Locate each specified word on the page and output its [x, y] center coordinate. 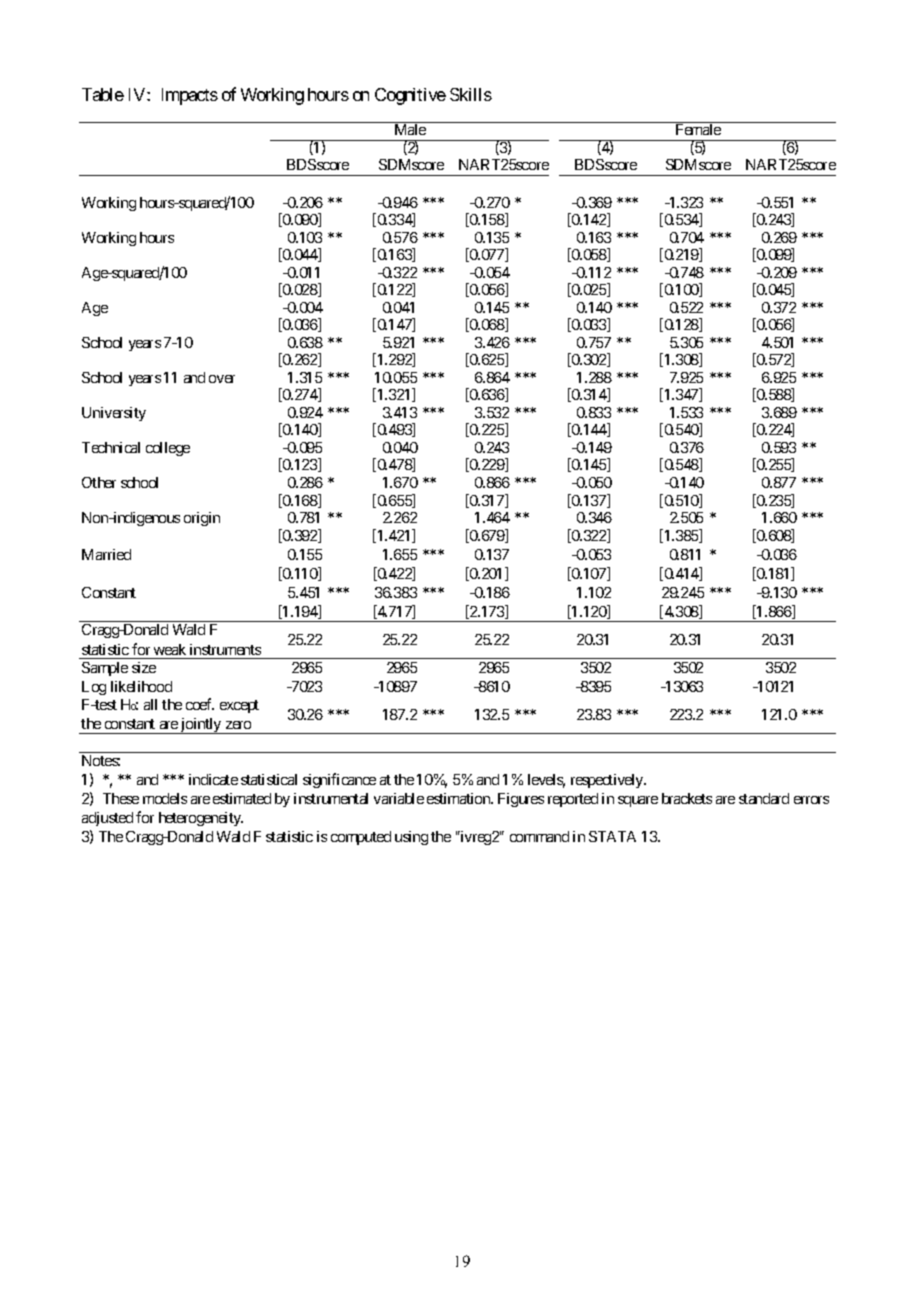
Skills [471, 94]
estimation [459, 798]
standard [764, 798]
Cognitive [410, 96]
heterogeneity [201, 819]
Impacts [190, 96]
